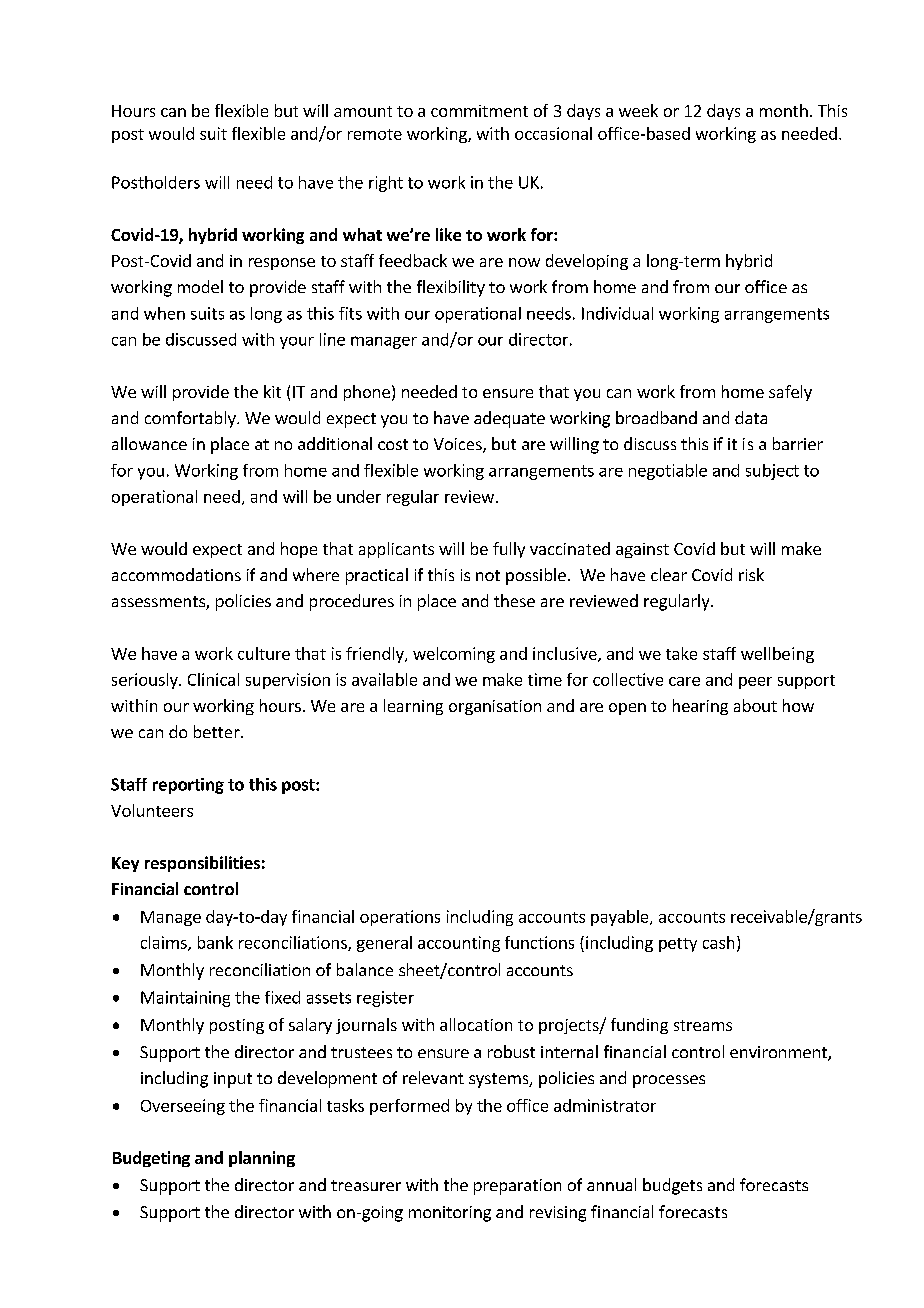 The width and height of the screenshot is (924, 1308). I want to click on welcoming, so click(454, 655).
